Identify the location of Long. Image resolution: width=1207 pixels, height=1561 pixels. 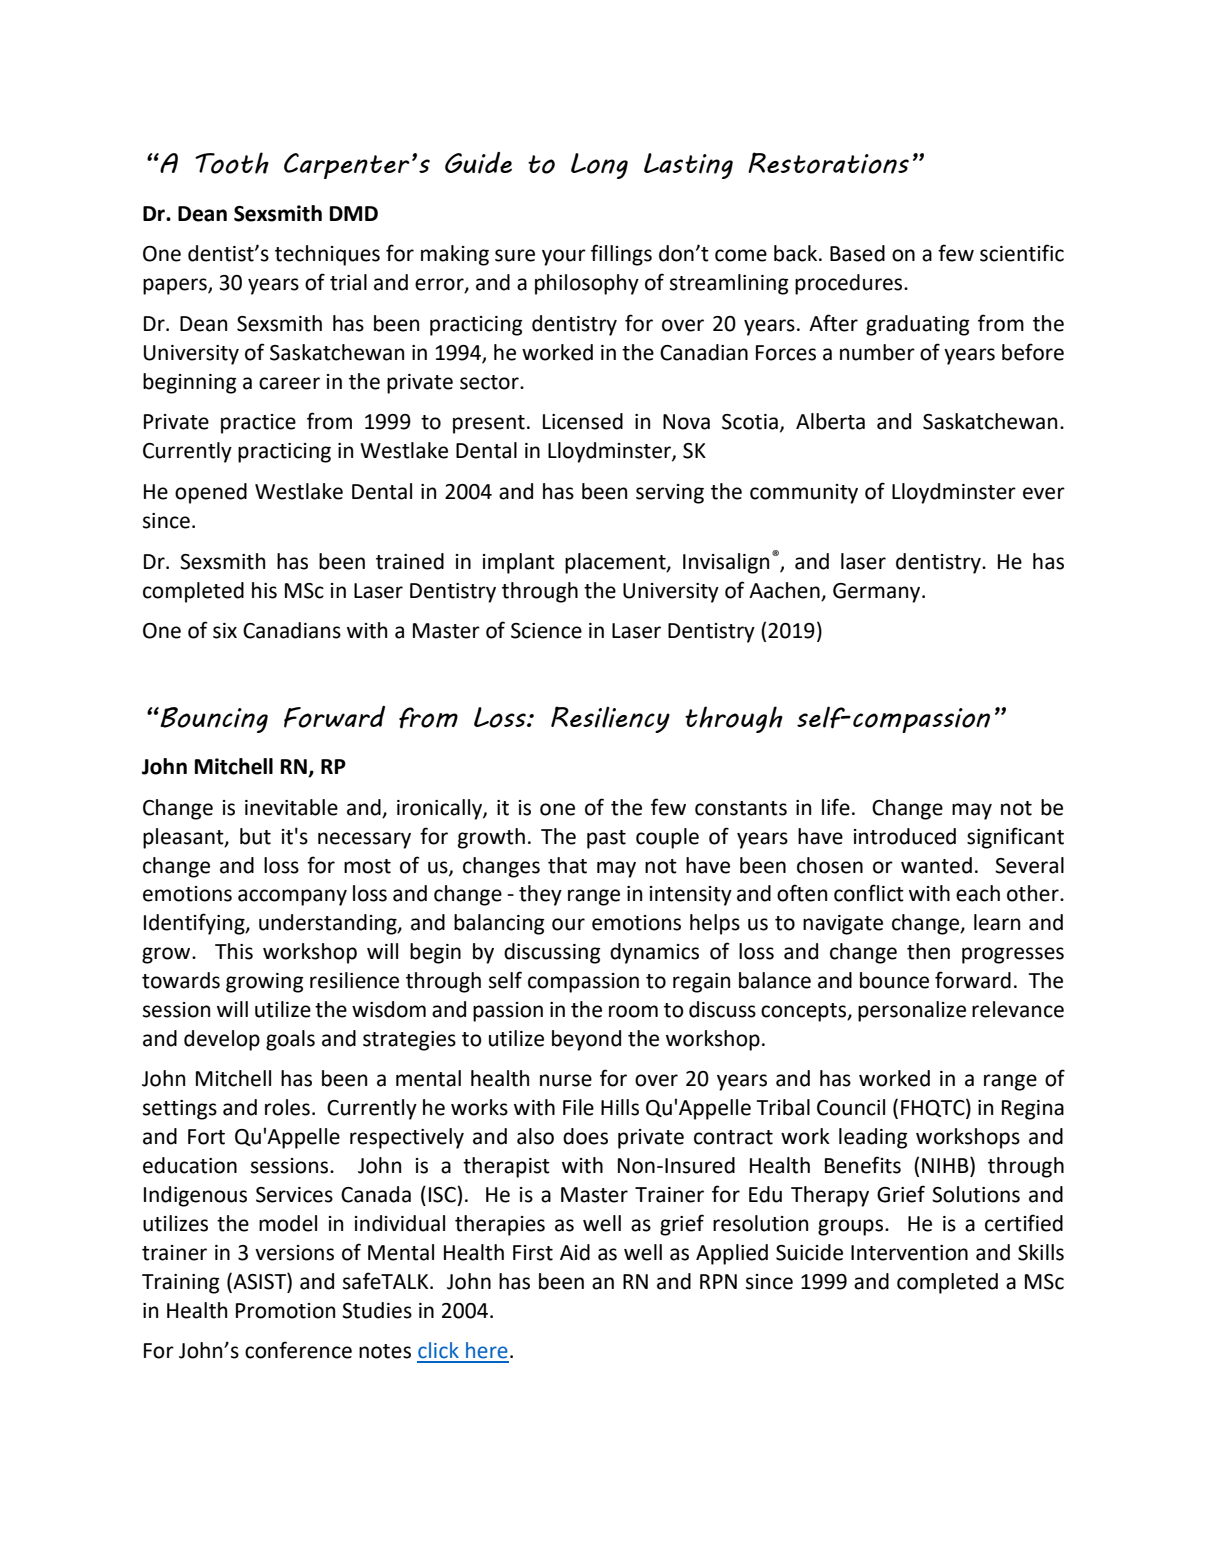
(599, 166).
